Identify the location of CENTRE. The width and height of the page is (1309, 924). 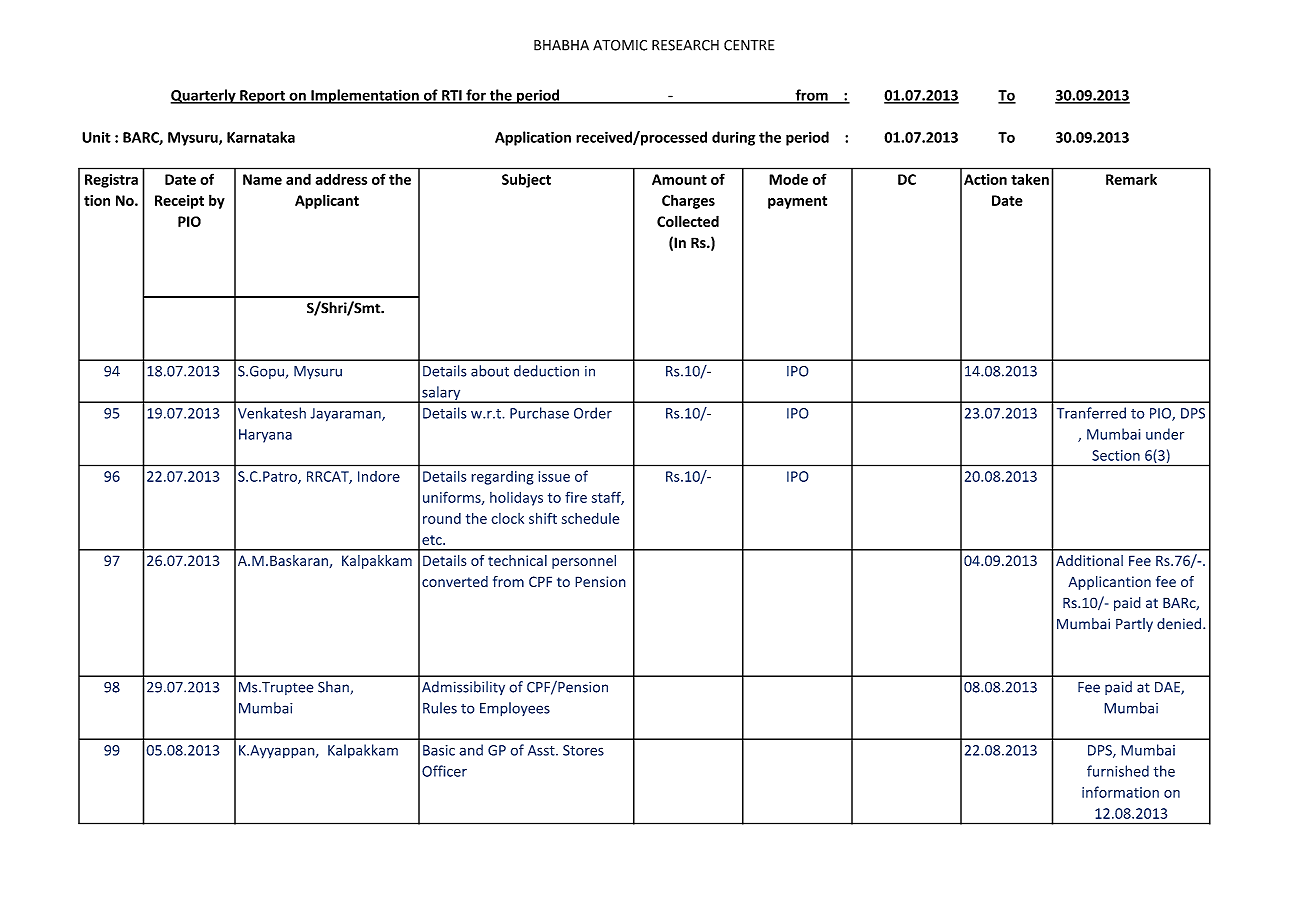
(749, 45).
